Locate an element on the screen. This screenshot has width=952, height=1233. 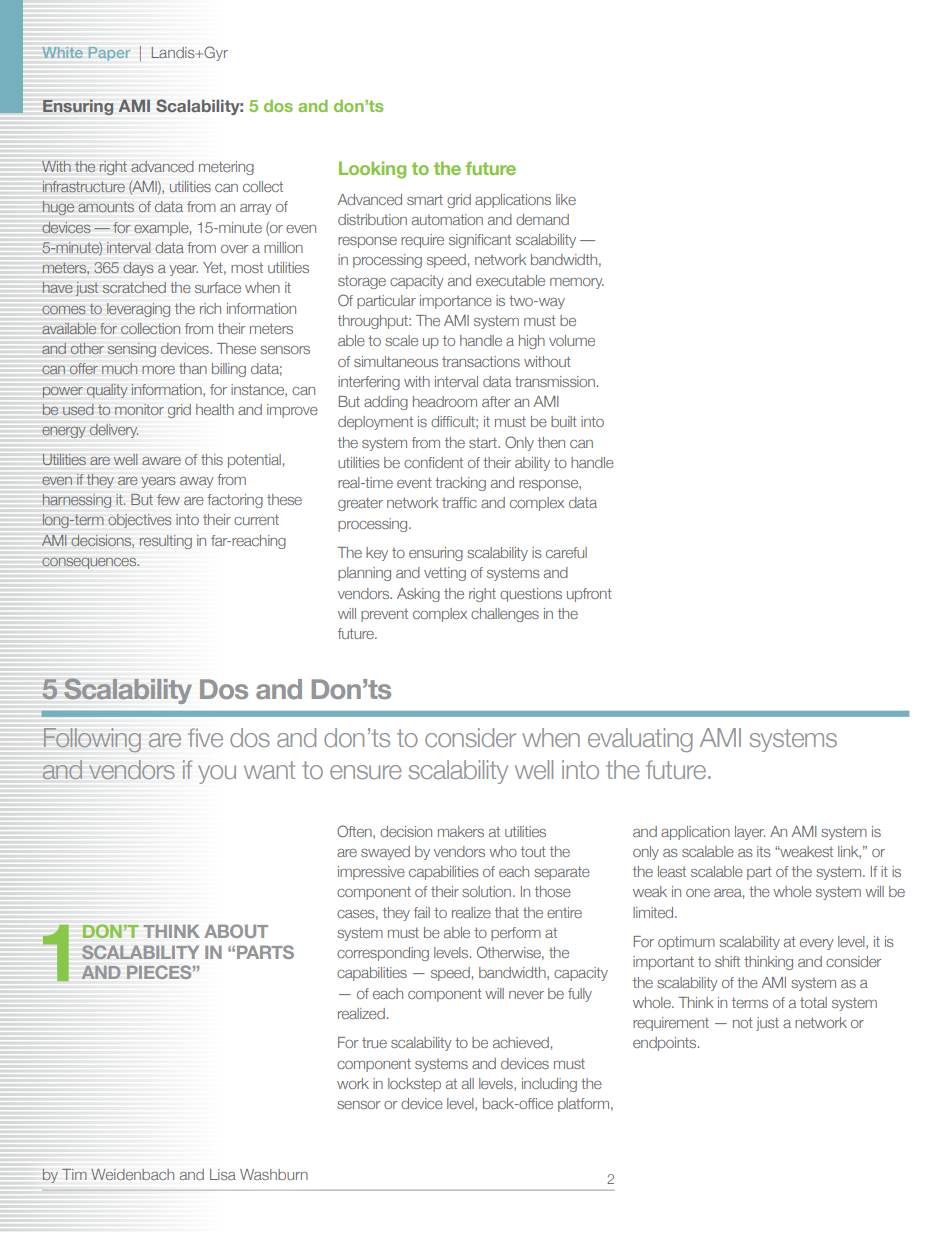
Lisa is located at coordinates (223, 1174).
